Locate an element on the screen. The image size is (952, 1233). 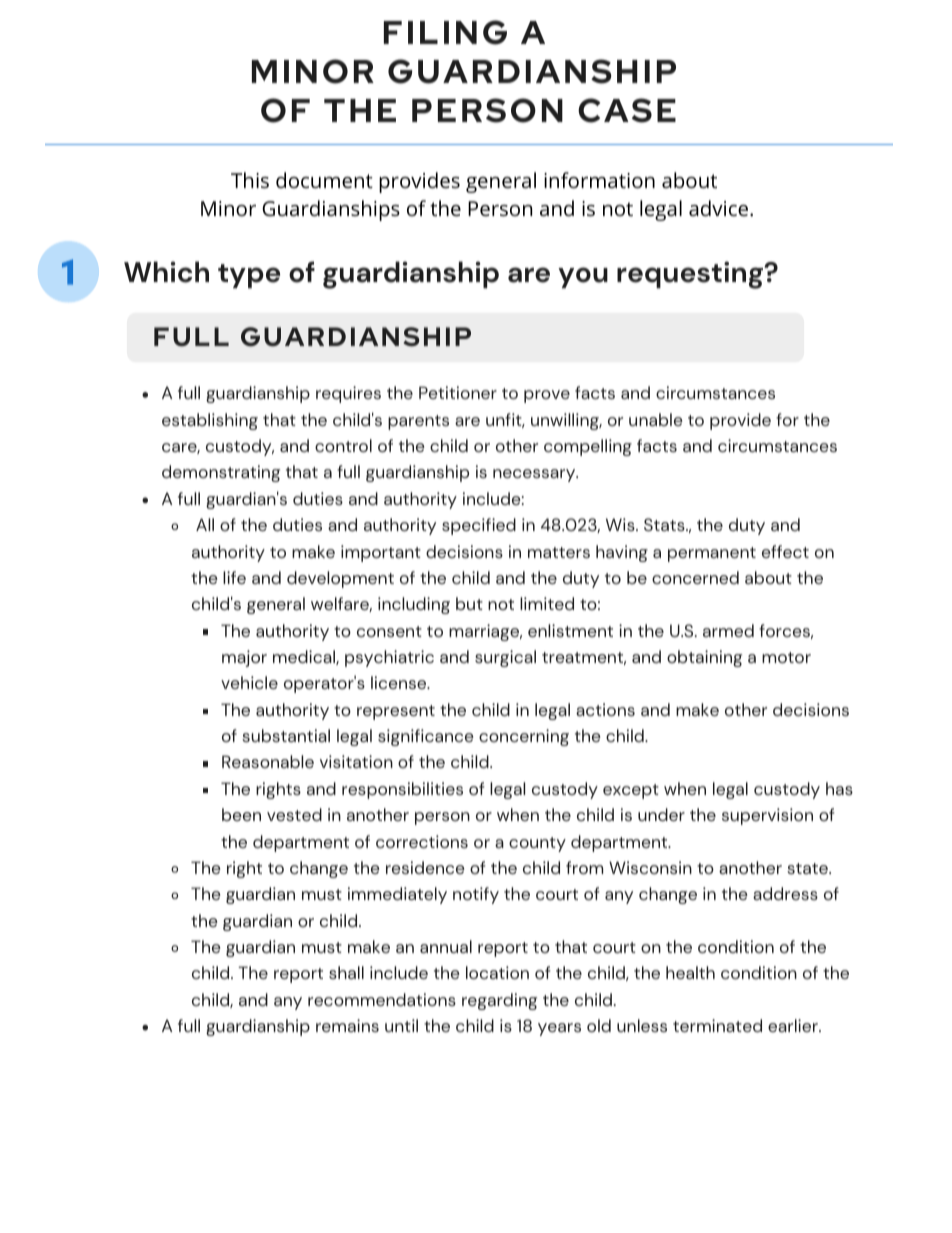
This is located at coordinates (250, 180).
